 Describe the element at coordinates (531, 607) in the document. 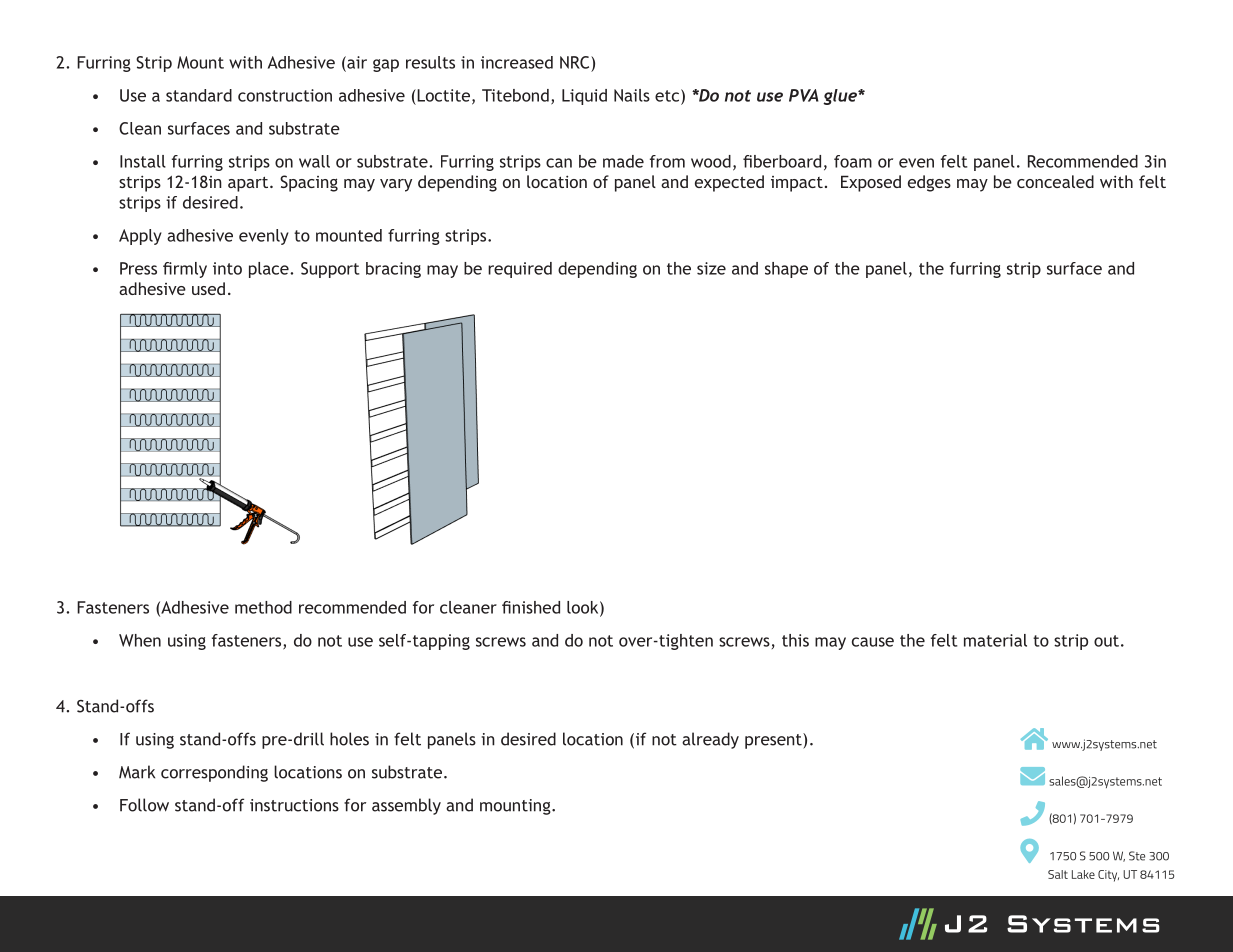

I see `finished` at that location.
